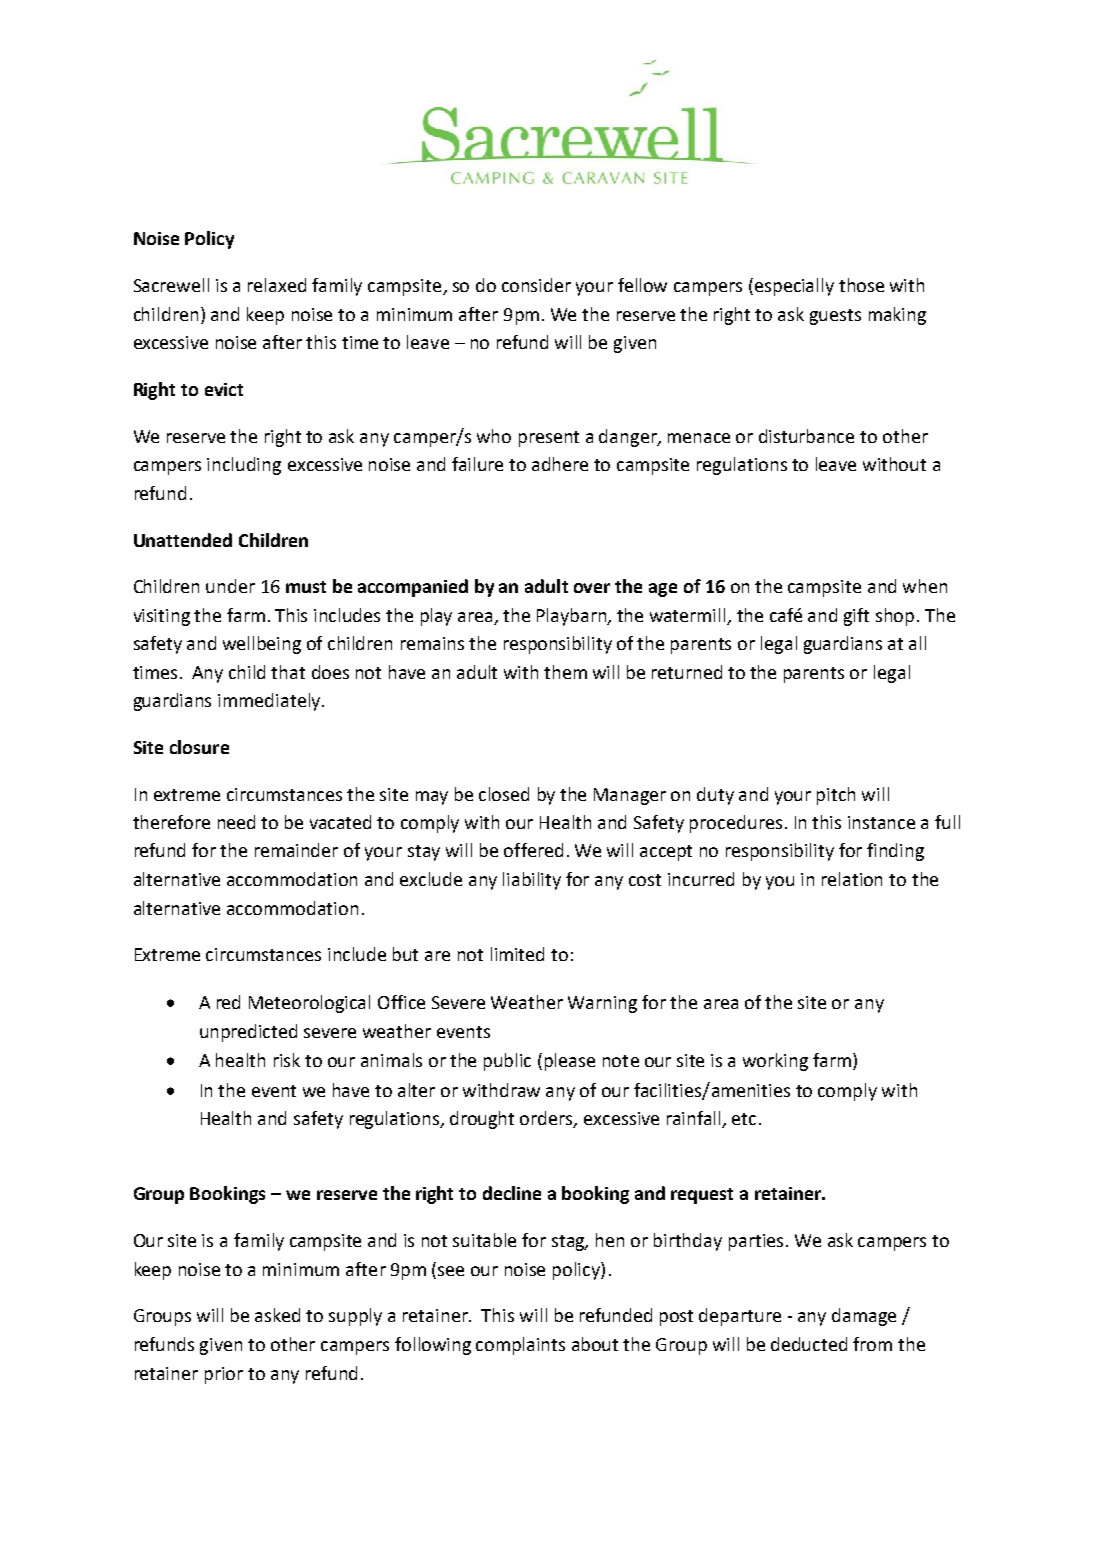 The width and height of the document is (1096, 1550). I want to click on relaxed, so click(277, 285).
